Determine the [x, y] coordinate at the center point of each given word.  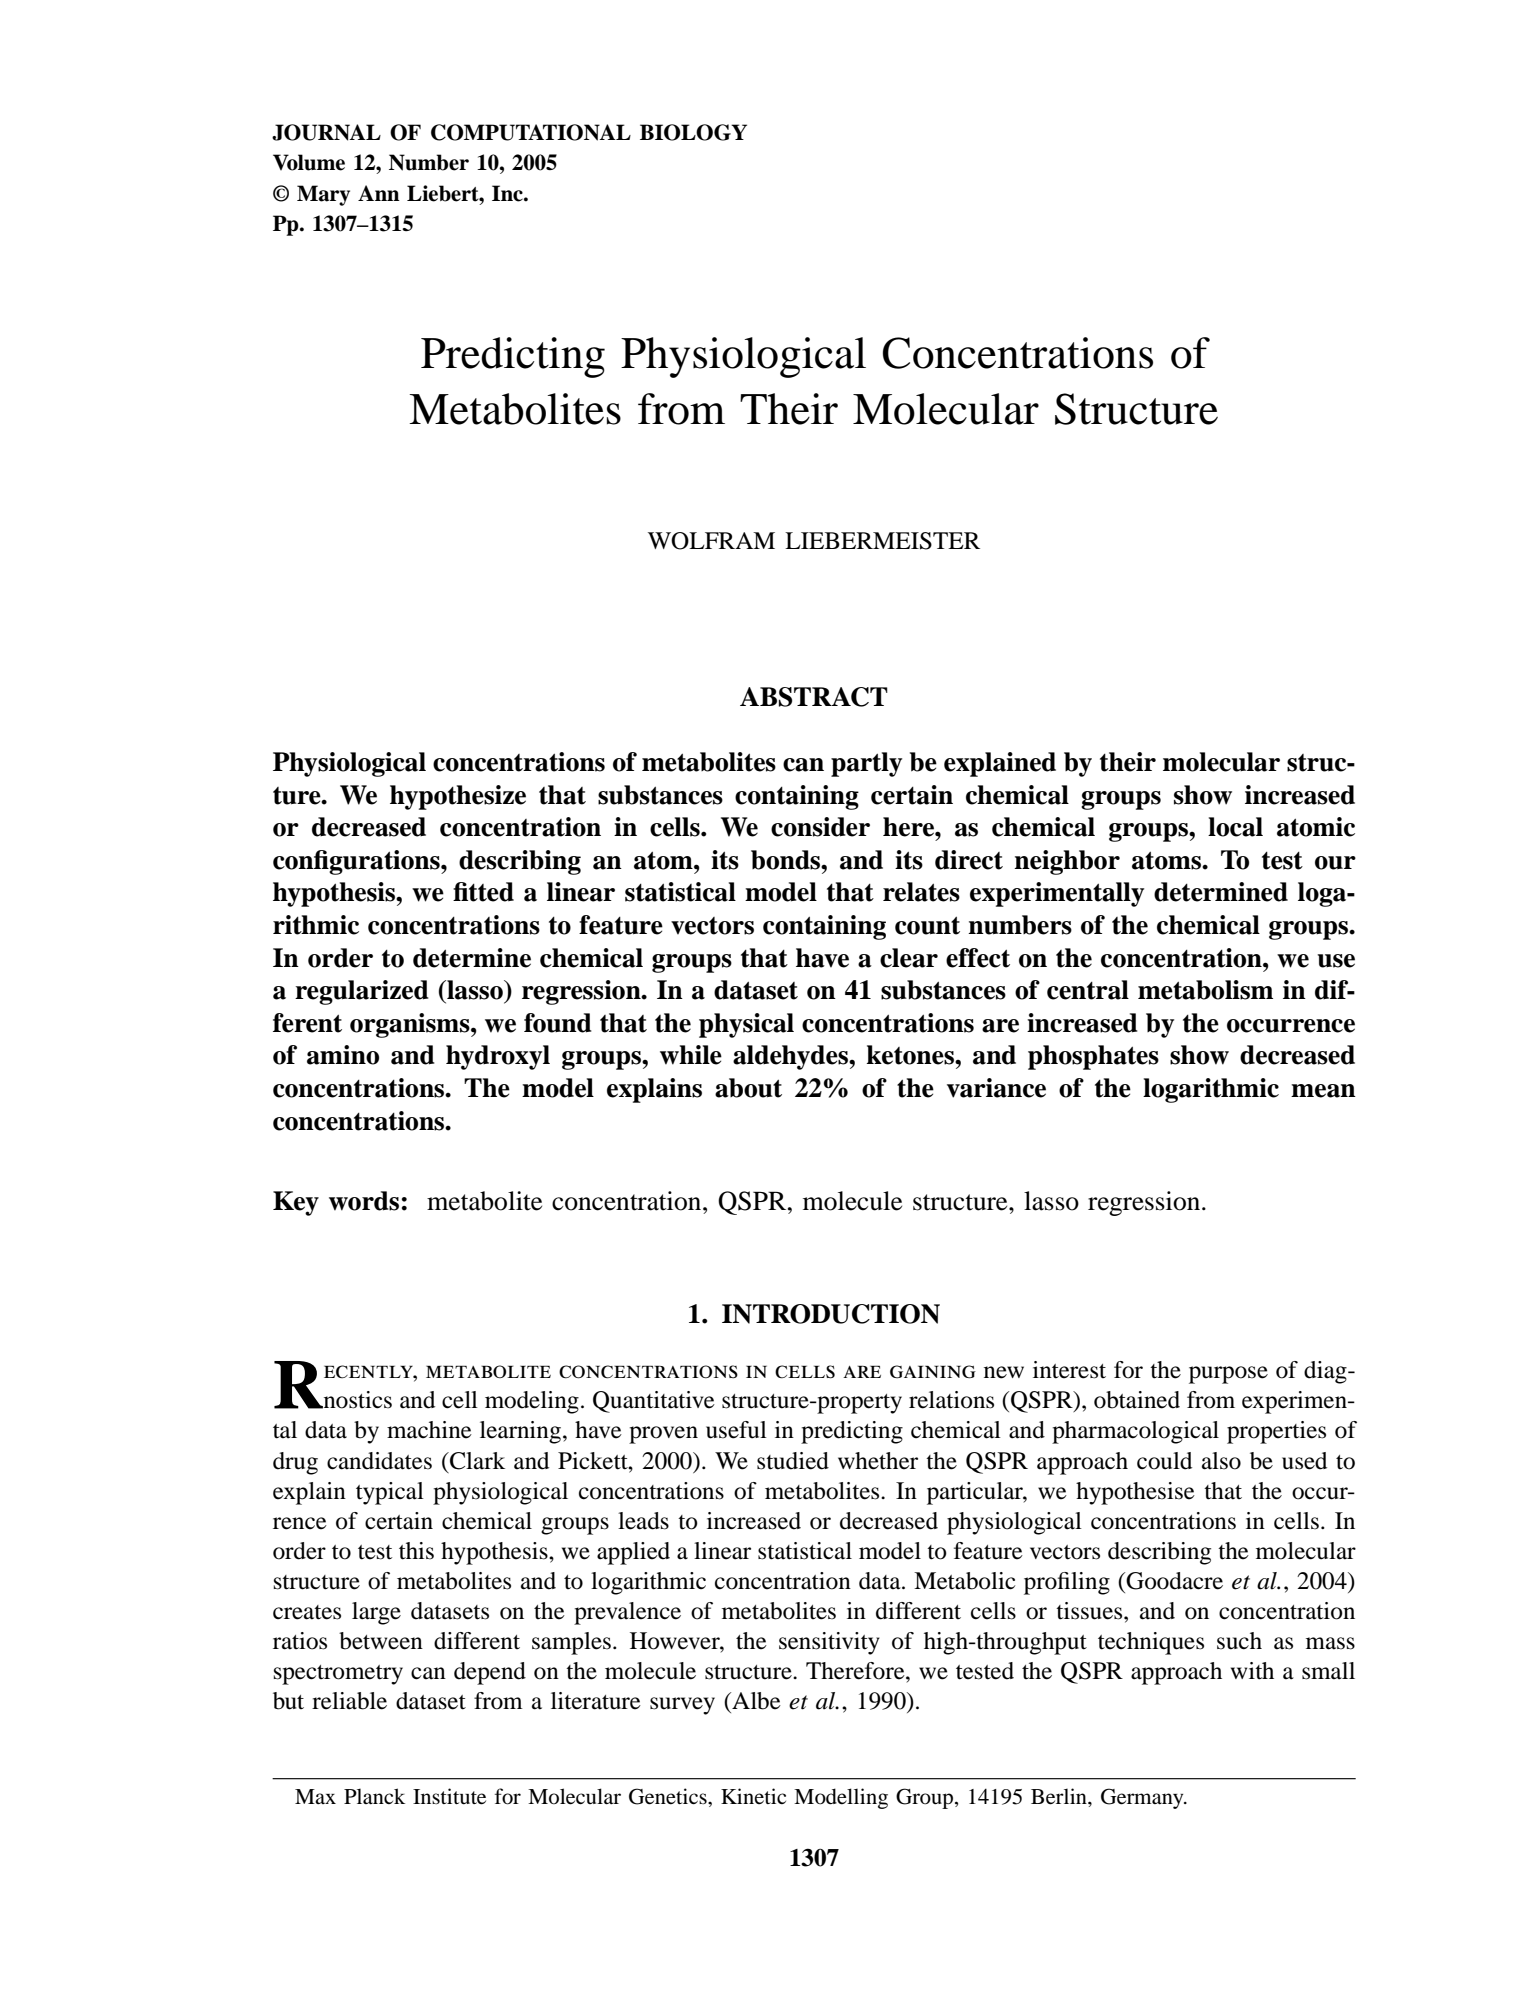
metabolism [1205, 990]
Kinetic [753, 1796]
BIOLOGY [693, 132]
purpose [1228, 1375]
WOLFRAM [711, 541]
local [1235, 827]
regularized [361, 992]
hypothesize [458, 797]
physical [746, 1025]
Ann [379, 193]
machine [429, 1430]
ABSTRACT [814, 697]
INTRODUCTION [831, 1314]
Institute [449, 1796]
